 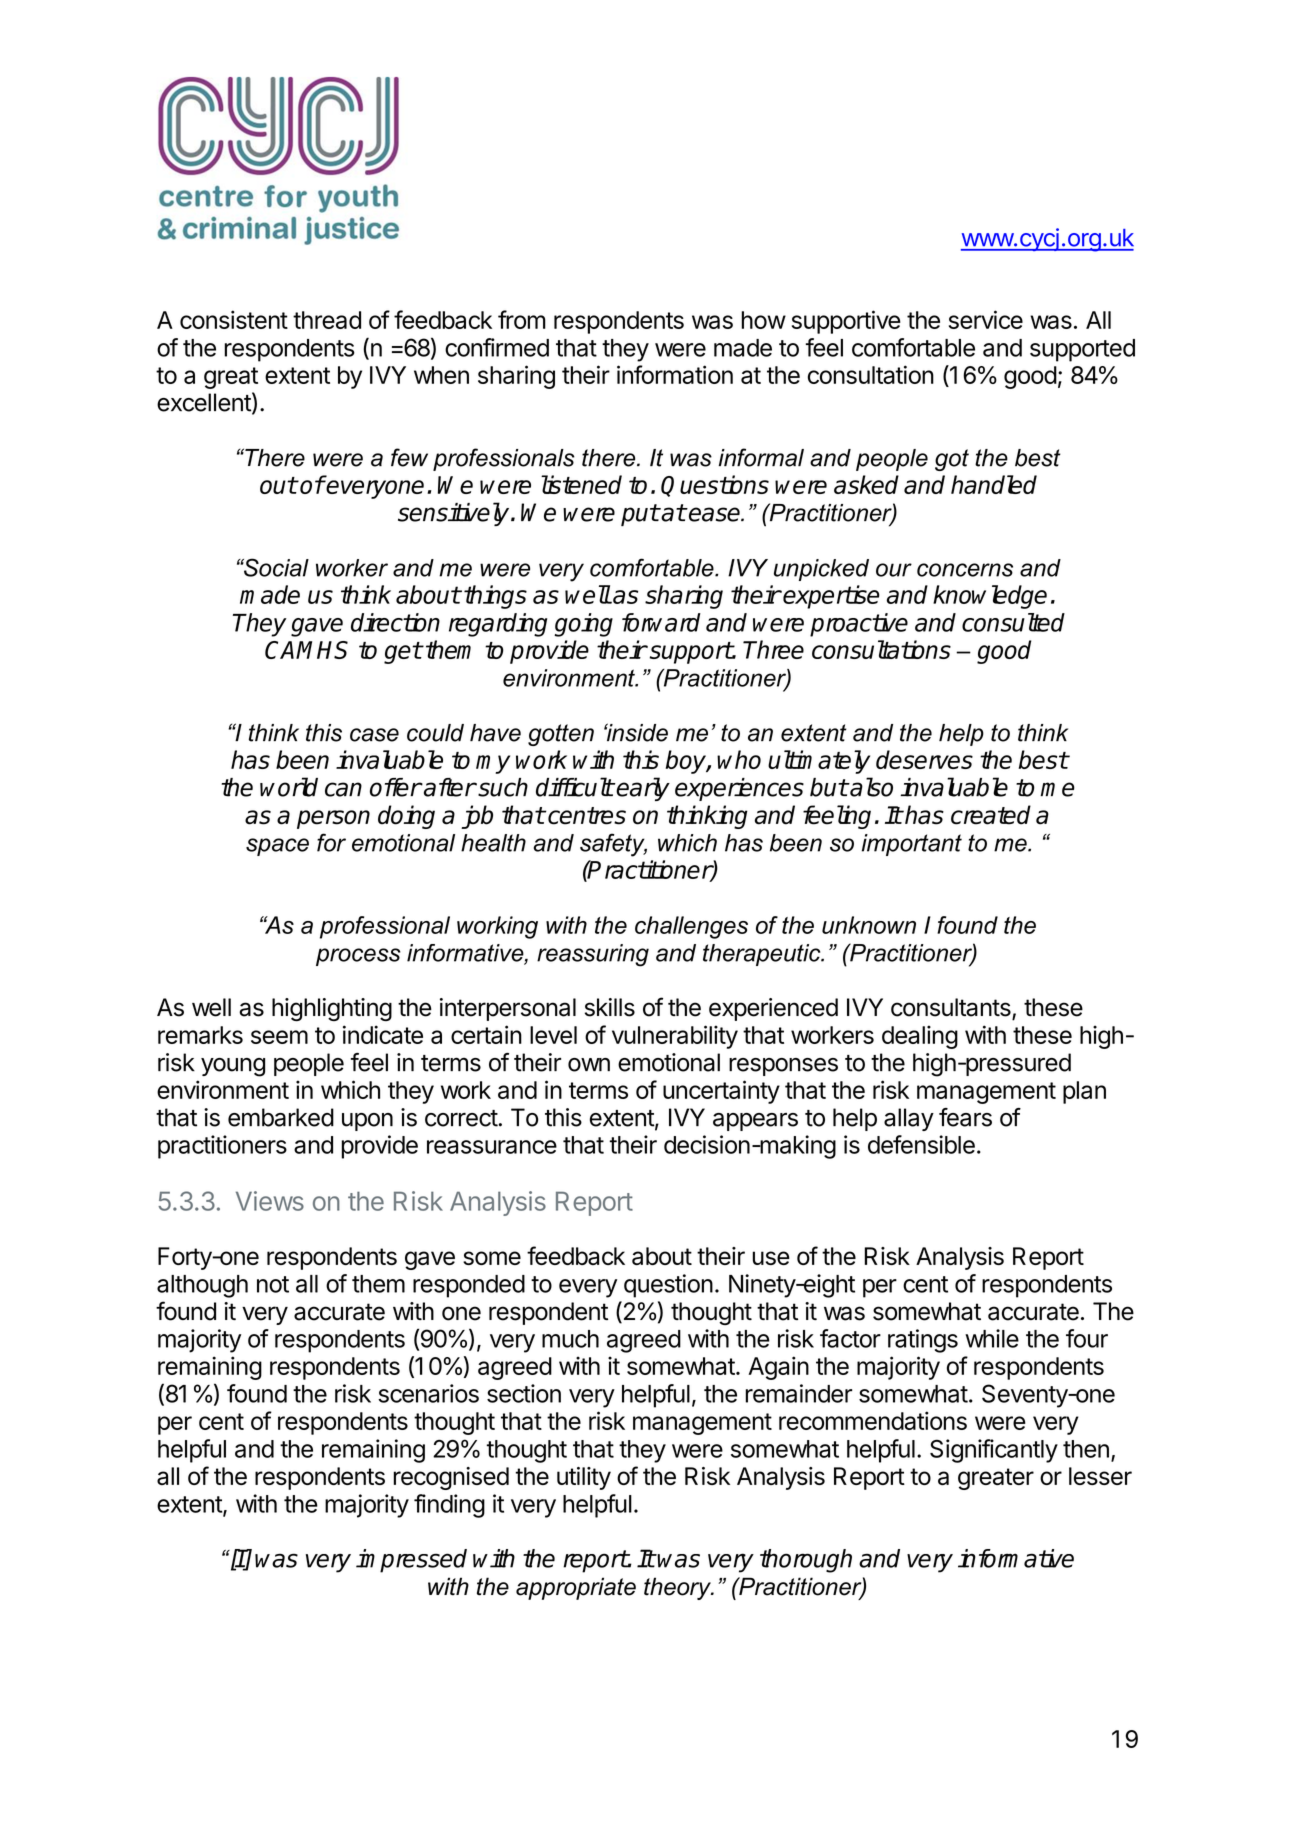 I want to click on challenges, so click(x=691, y=927).
